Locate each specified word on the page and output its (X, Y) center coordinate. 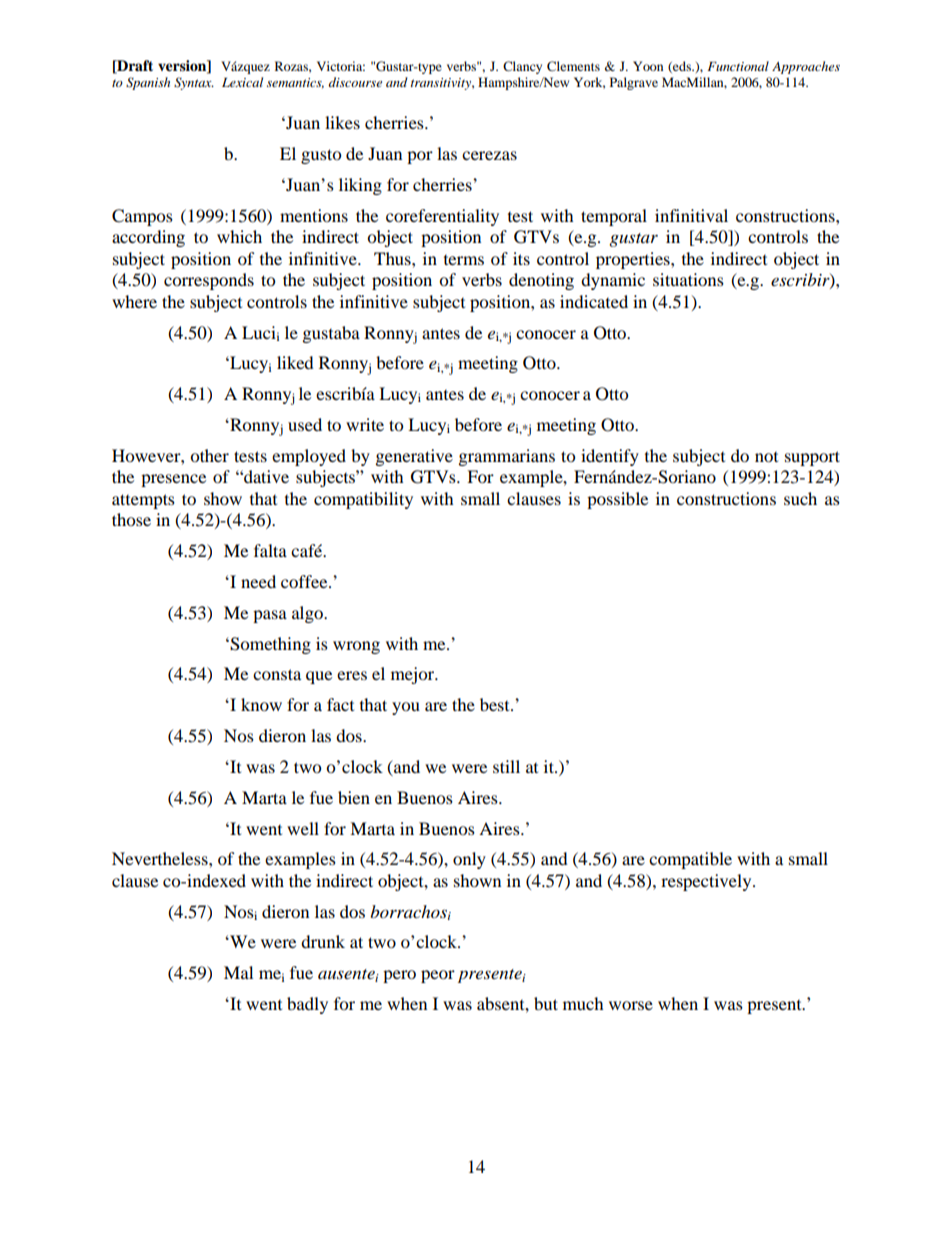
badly (307, 1005)
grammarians (507, 457)
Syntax (194, 83)
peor (438, 976)
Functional (738, 66)
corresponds (209, 281)
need (258, 581)
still (506, 766)
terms (464, 260)
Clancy (522, 67)
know (261, 704)
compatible (690, 860)
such (800, 498)
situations (688, 279)
